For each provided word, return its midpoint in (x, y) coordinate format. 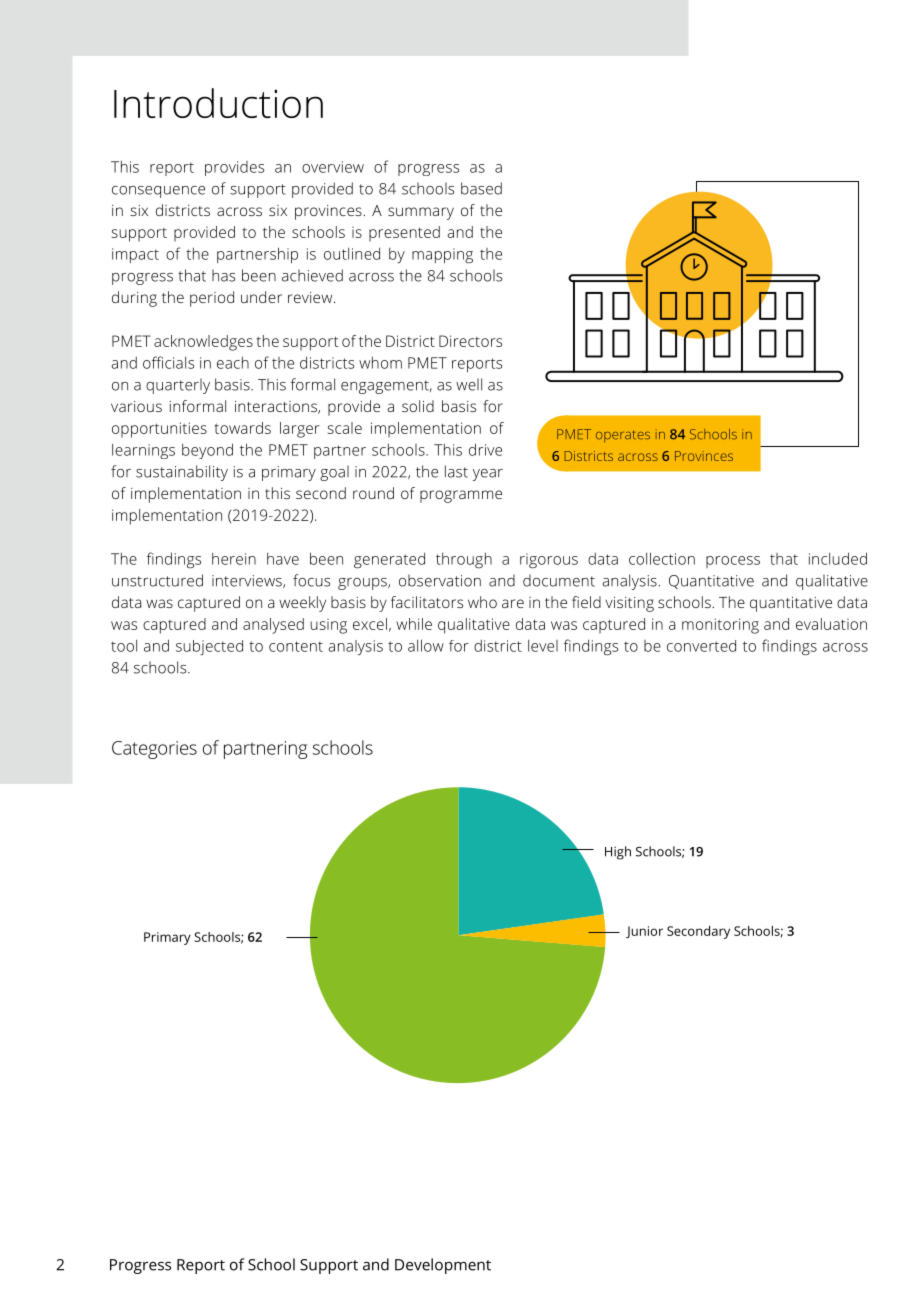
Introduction (218, 103)
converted (701, 646)
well (469, 384)
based (481, 188)
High (618, 853)
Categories (154, 750)
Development (443, 1266)
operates (623, 436)
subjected (209, 647)
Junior (644, 932)
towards (242, 428)
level (543, 646)
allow (426, 645)
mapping (442, 256)
